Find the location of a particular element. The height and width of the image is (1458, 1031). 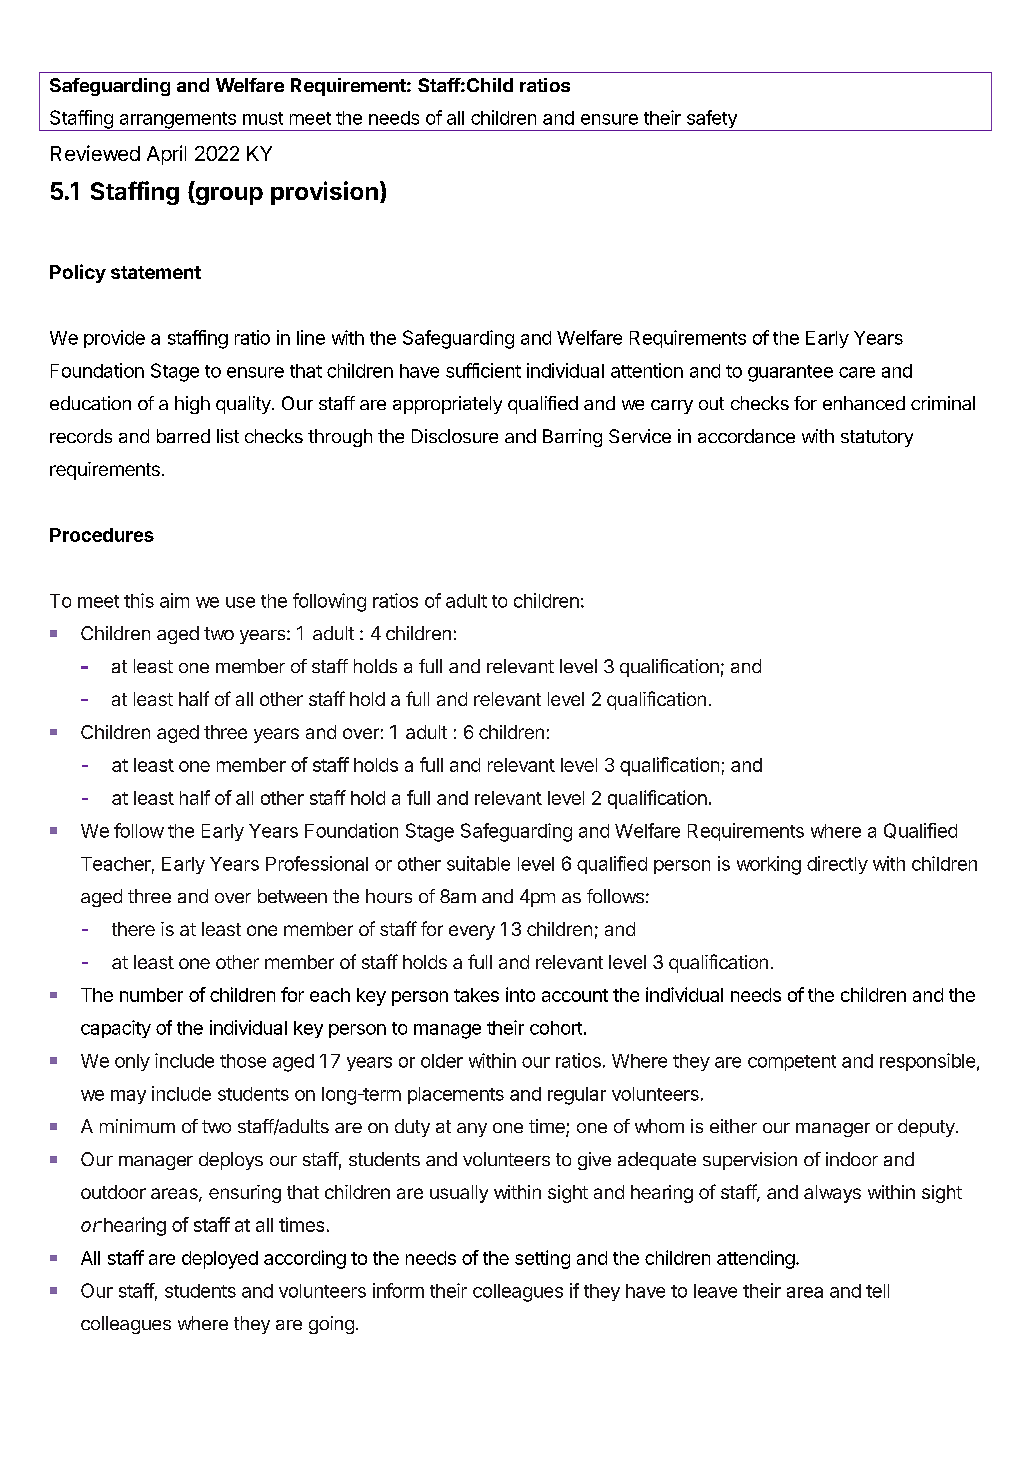

directly is located at coordinates (837, 865).
